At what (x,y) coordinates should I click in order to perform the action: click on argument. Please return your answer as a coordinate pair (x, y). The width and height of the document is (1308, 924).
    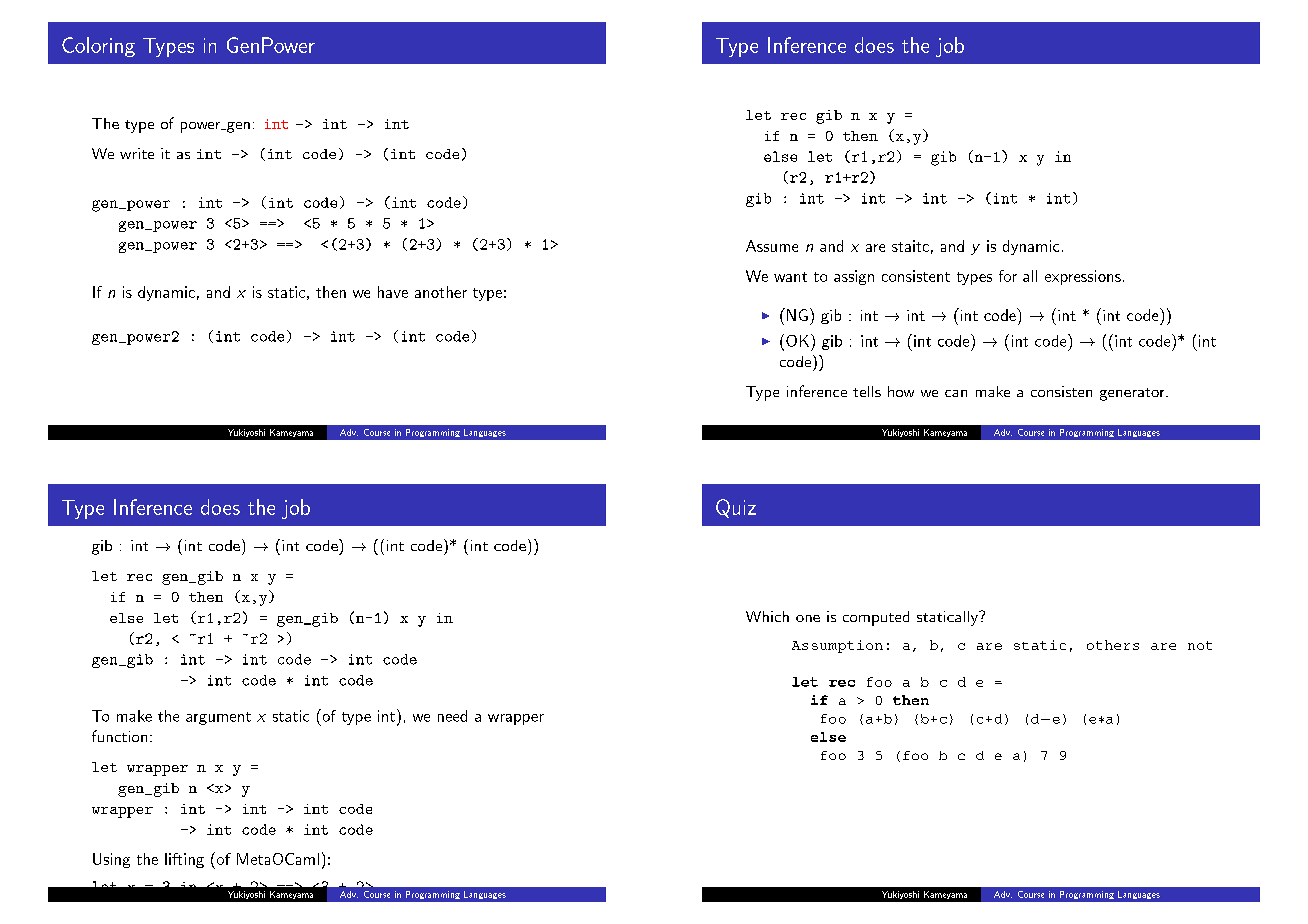
    Looking at the image, I should click on (218, 718).
